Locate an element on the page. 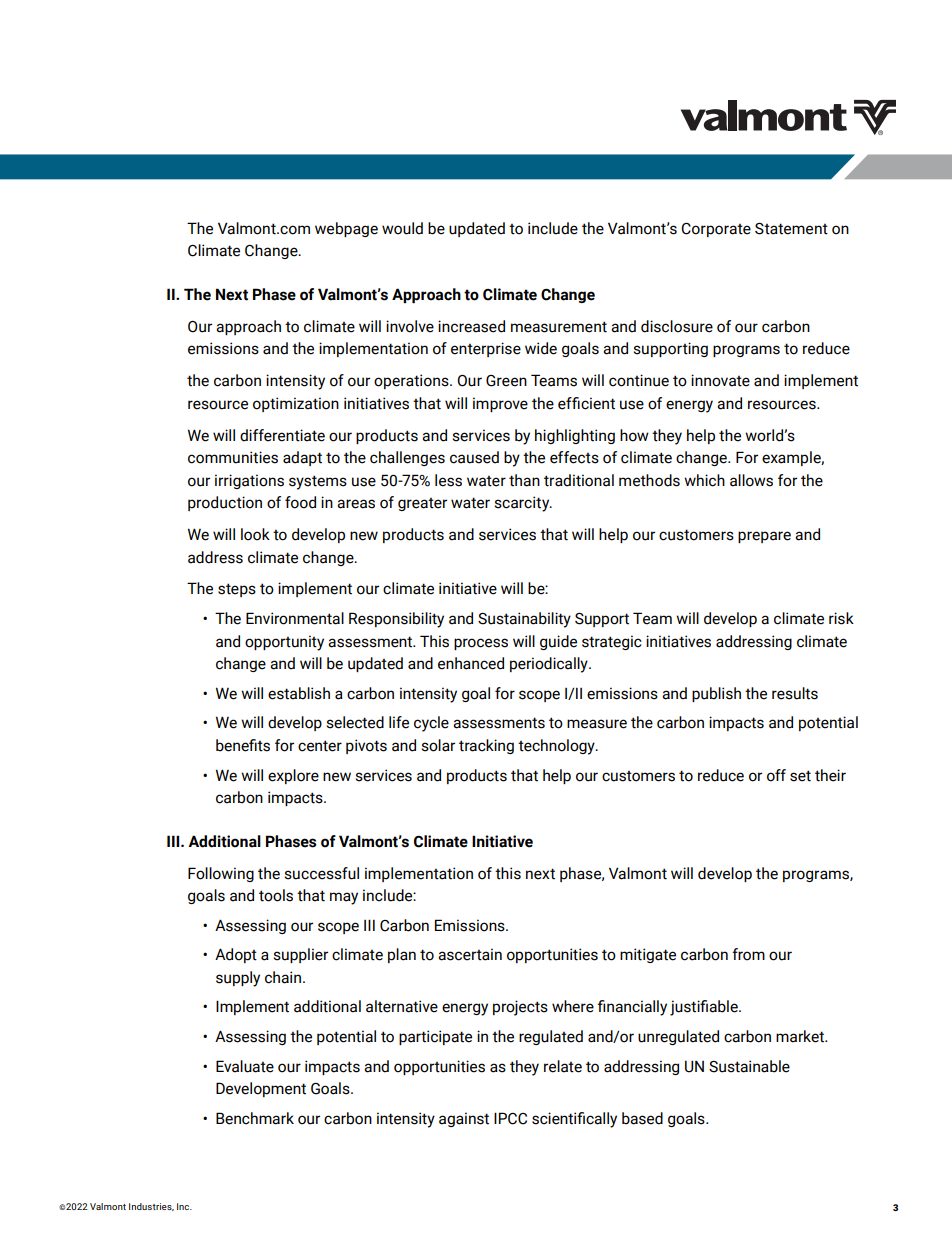 Image resolution: width=952 pixels, height=1233 pixels. results is located at coordinates (795, 693).
